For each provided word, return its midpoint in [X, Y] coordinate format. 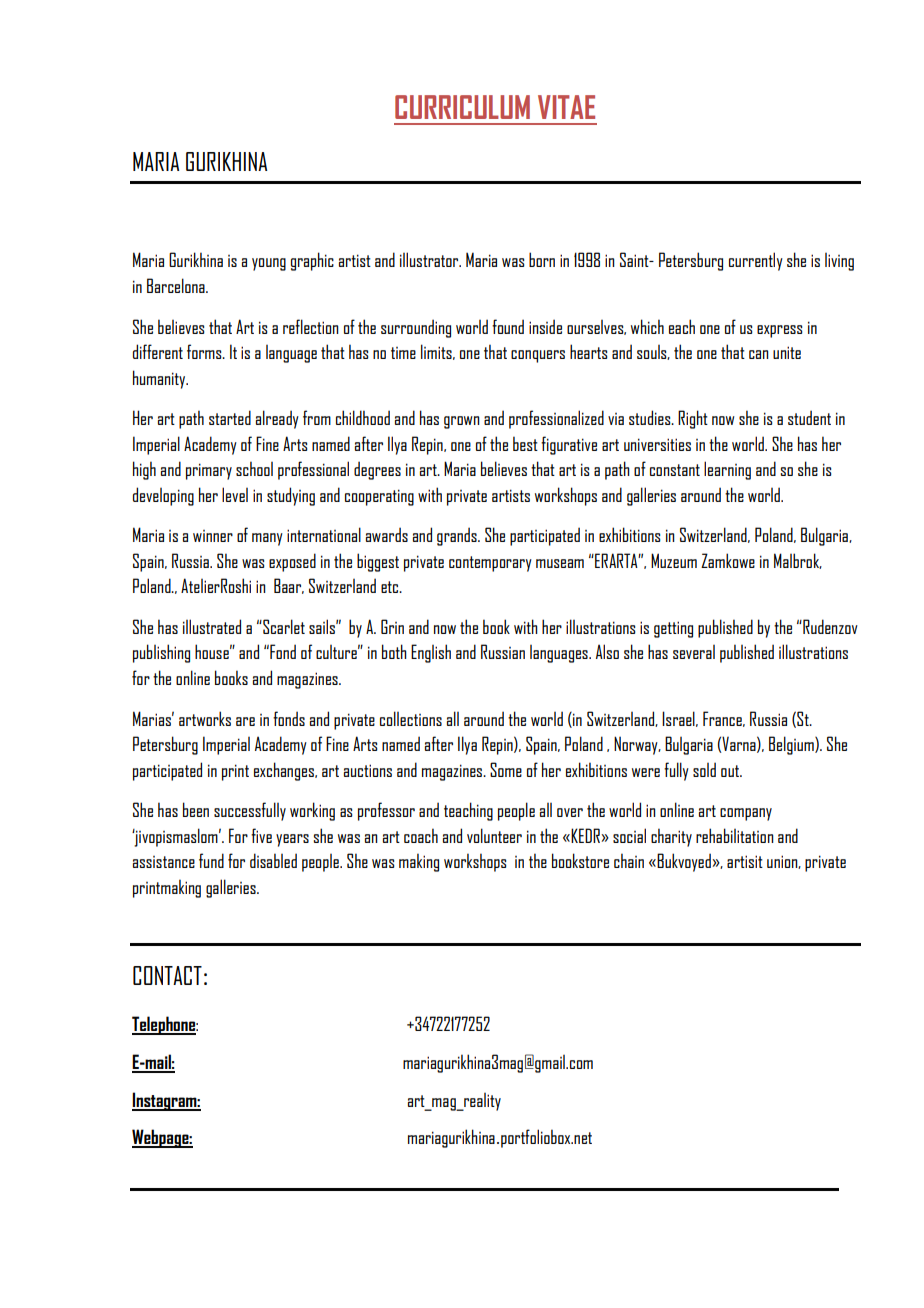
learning [727, 470]
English [431, 653]
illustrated [212, 626]
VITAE [566, 107]
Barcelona [177, 285]
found [508, 326]
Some [506, 769]
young [269, 264]
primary [209, 471]
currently [756, 261]
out [731, 771]
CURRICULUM [462, 107]
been [196, 809]
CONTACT [167, 975]
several [694, 652]
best [525, 443]
